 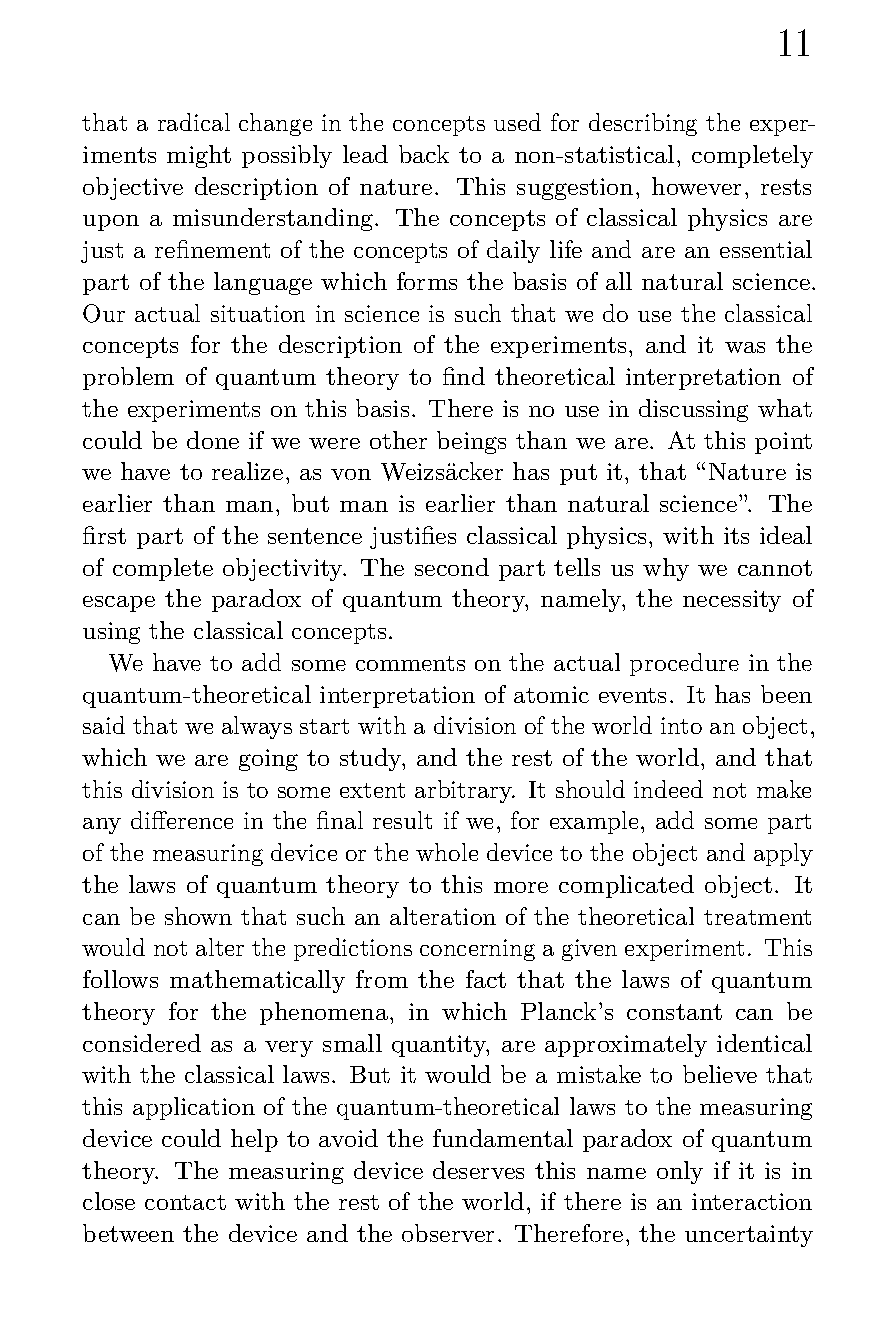 I want to click on back, so click(x=424, y=154).
